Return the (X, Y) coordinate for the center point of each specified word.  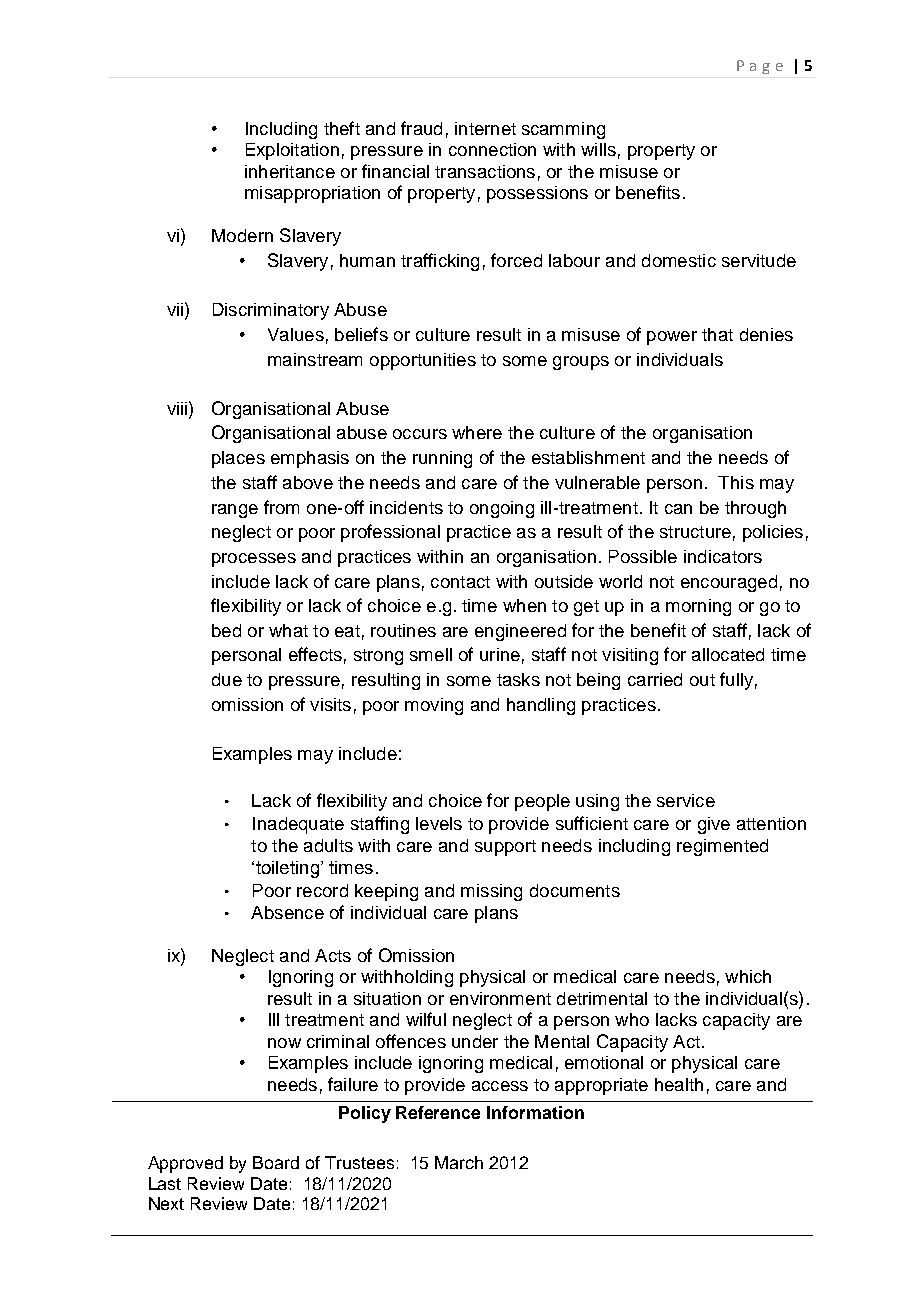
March (459, 1162)
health (679, 1084)
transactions (485, 171)
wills (598, 149)
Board (276, 1162)
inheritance (290, 171)
